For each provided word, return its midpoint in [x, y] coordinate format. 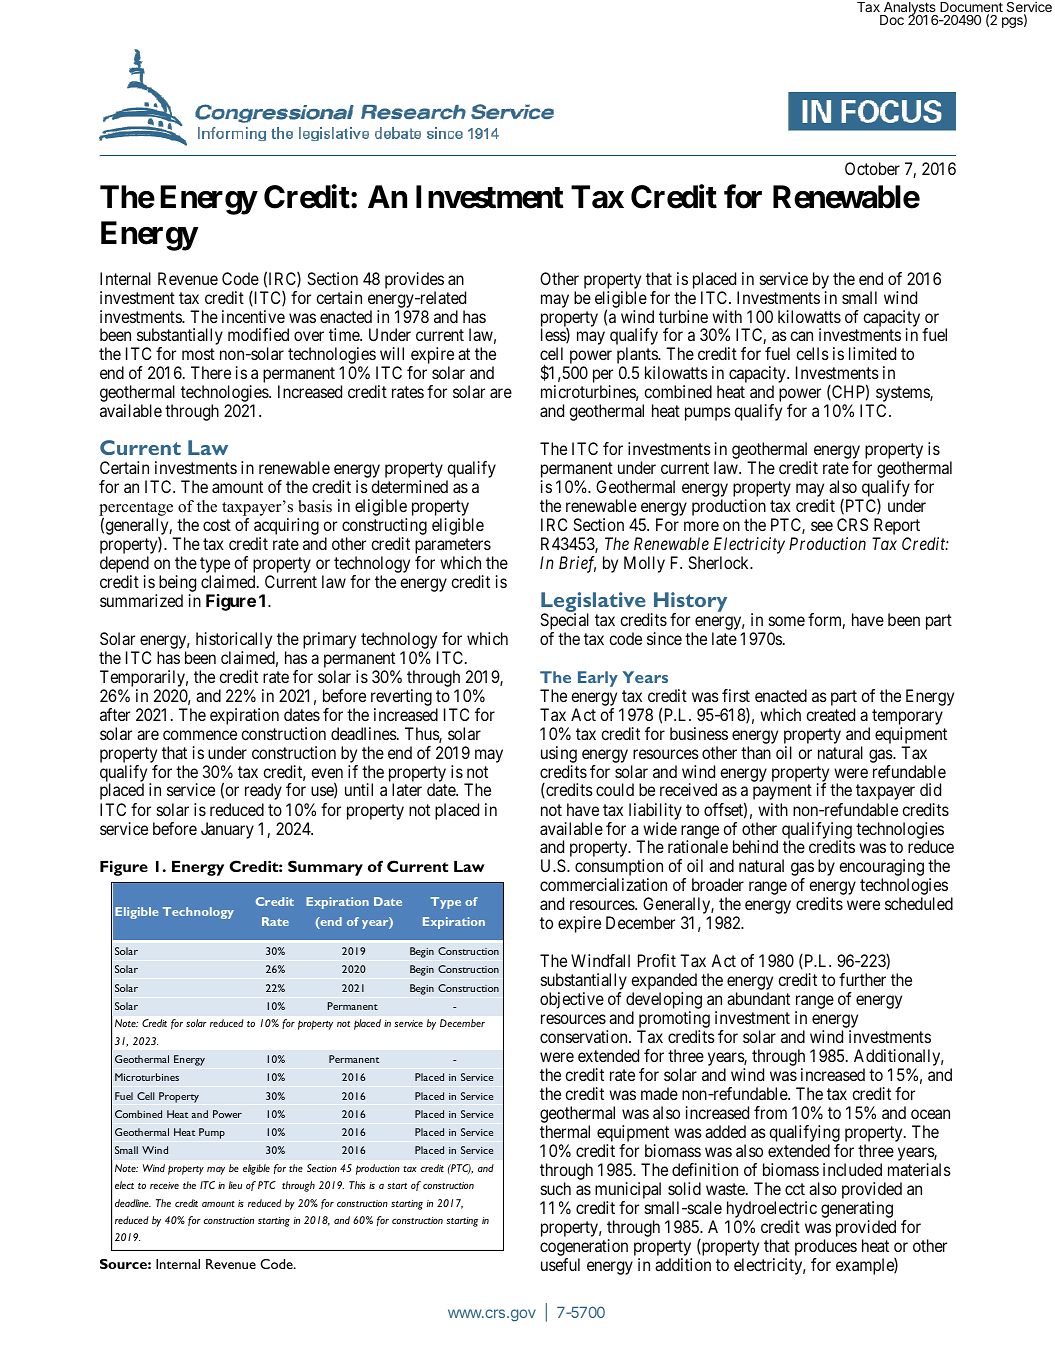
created [830, 714]
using [559, 754]
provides [414, 280]
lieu [235, 1185]
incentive [253, 316]
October [872, 168]
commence [200, 735]
